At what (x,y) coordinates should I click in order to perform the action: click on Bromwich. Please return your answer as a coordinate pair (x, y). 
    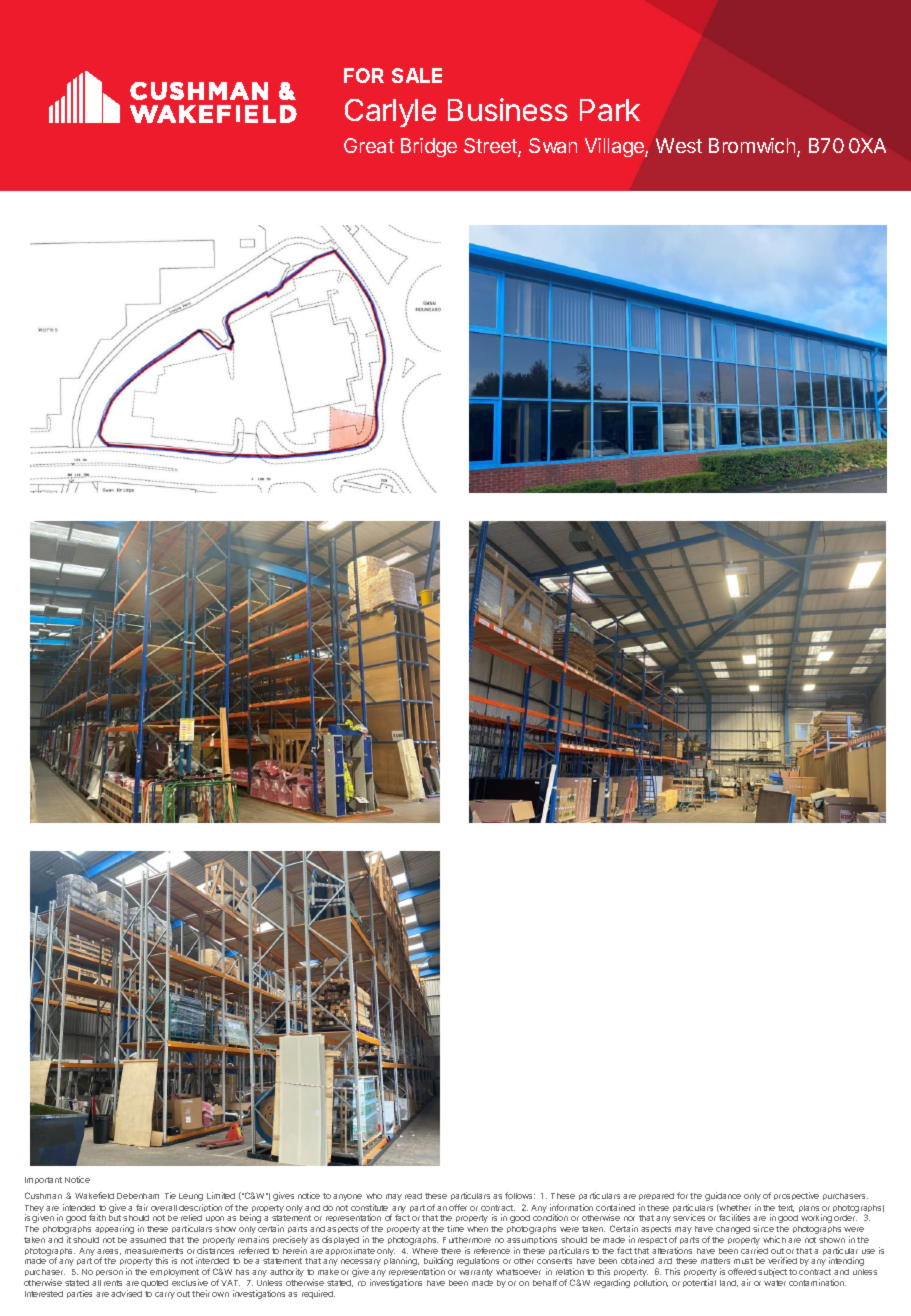
    Looking at the image, I should click on (752, 145).
